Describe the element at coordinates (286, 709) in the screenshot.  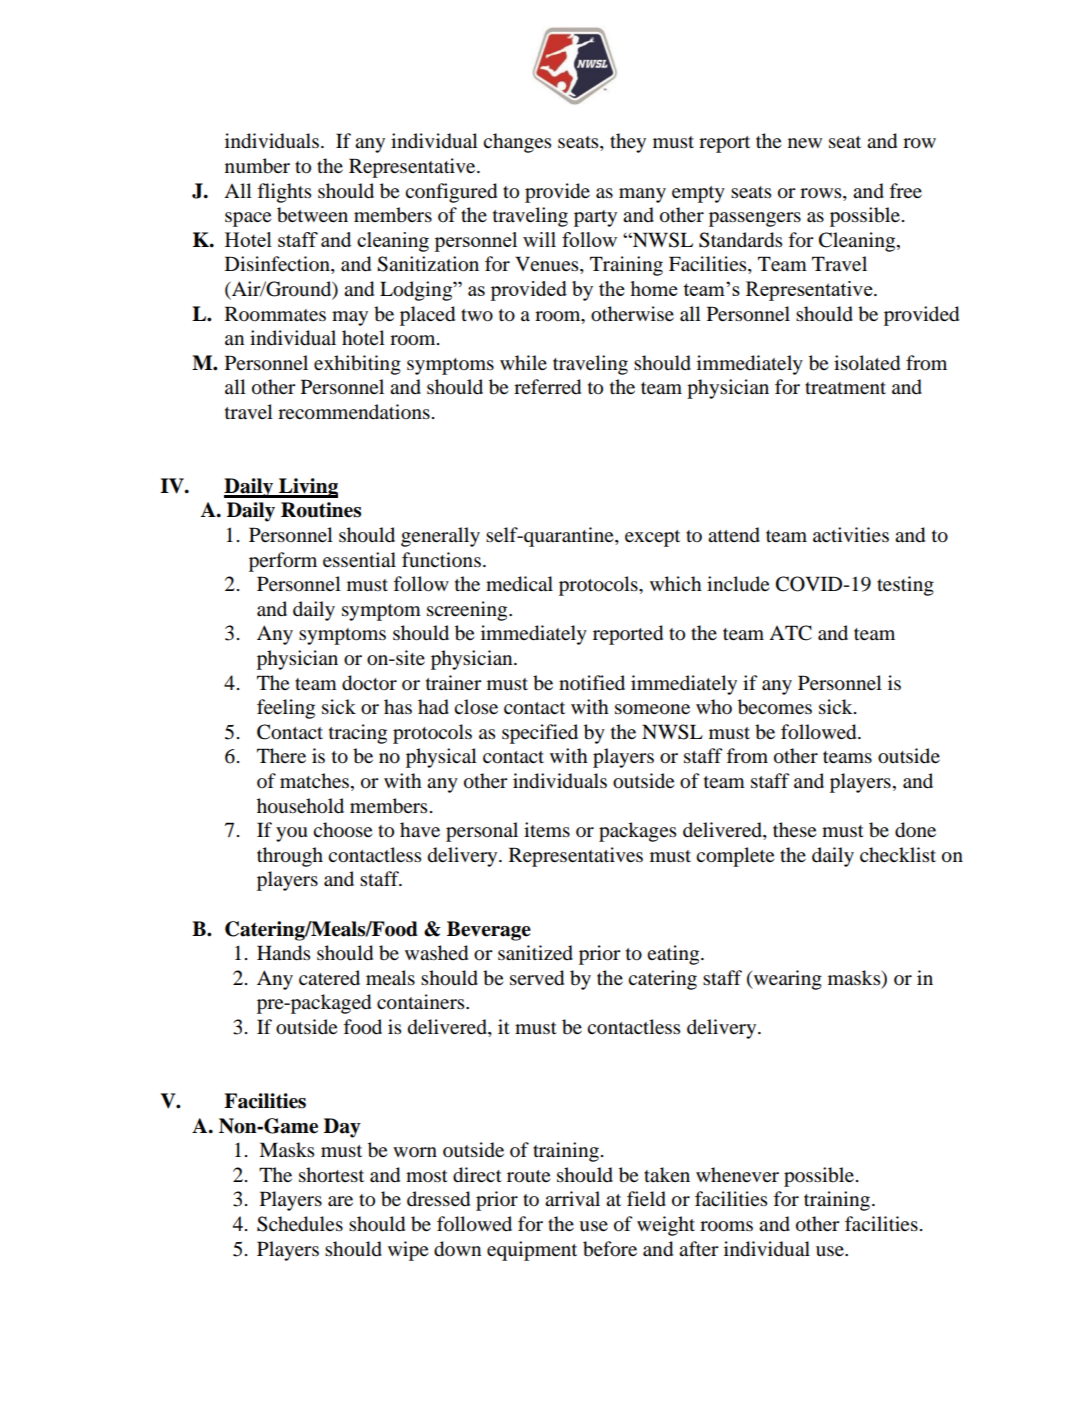
I see `feeling` at that location.
